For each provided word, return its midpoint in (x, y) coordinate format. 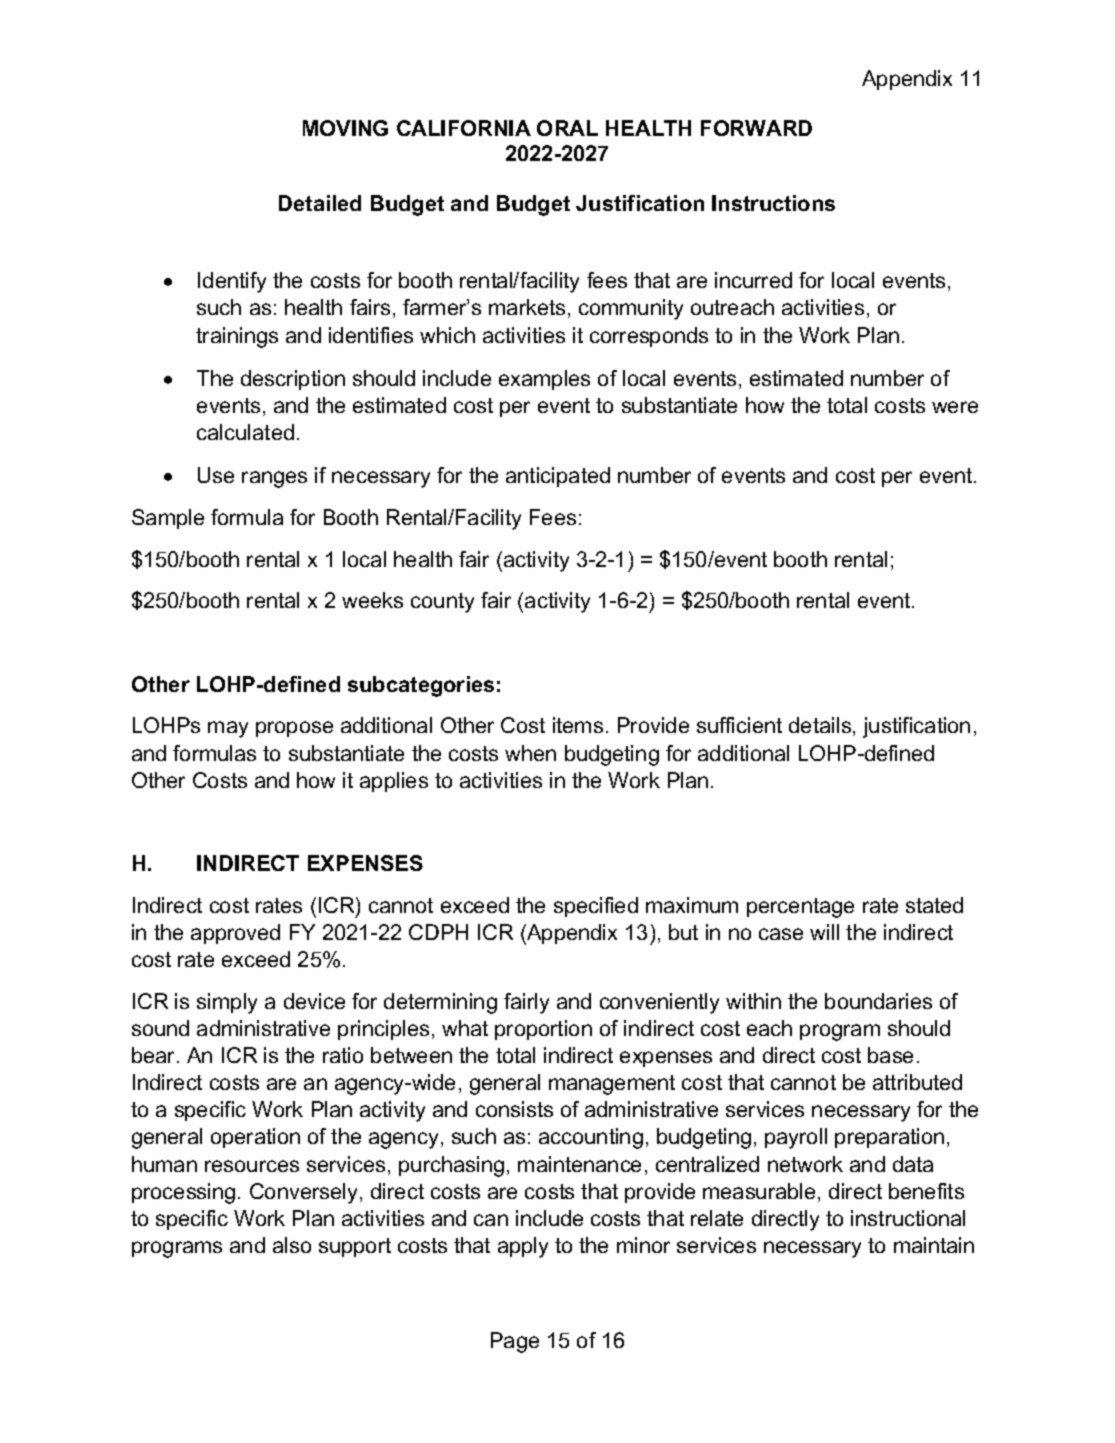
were (955, 407)
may (228, 729)
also (292, 1245)
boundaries (878, 1001)
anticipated (558, 477)
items (578, 725)
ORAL (567, 128)
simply (227, 1003)
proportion (543, 1030)
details (821, 726)
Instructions (773, 203)
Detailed (320, 203)
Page (515, 1342)
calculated (245, 432)
